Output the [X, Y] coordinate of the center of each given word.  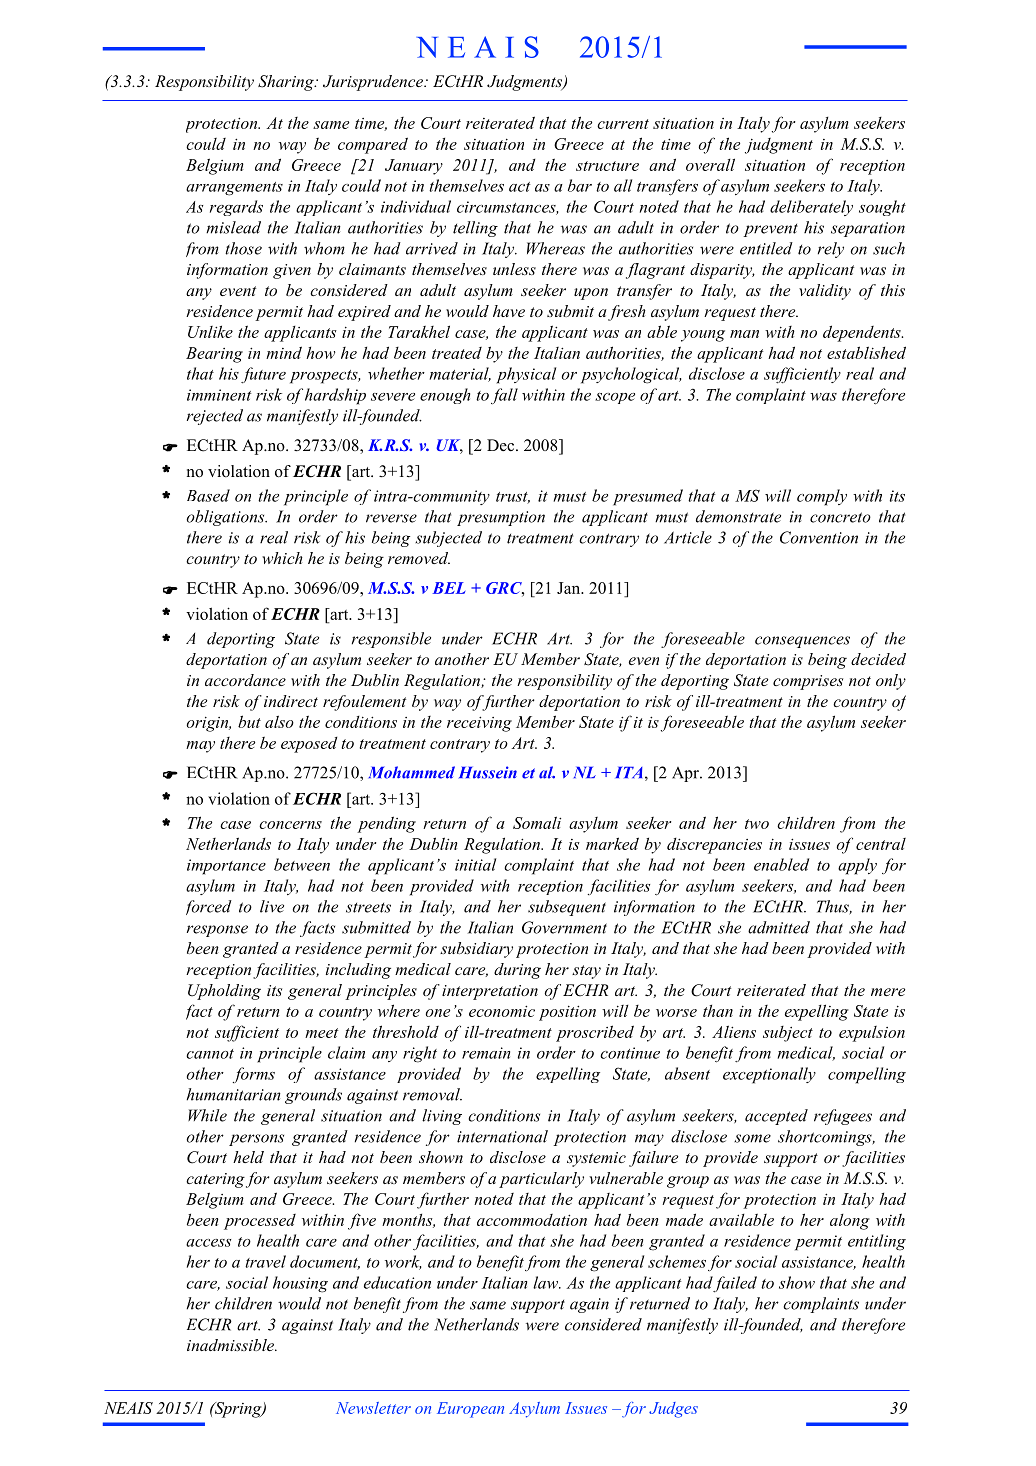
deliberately [811, 208]
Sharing [287, 83]
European [470, 1410]
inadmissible [232, 1345]
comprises [808, 682]
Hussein [488, 772]
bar [580, 185]
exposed [309, 745]
